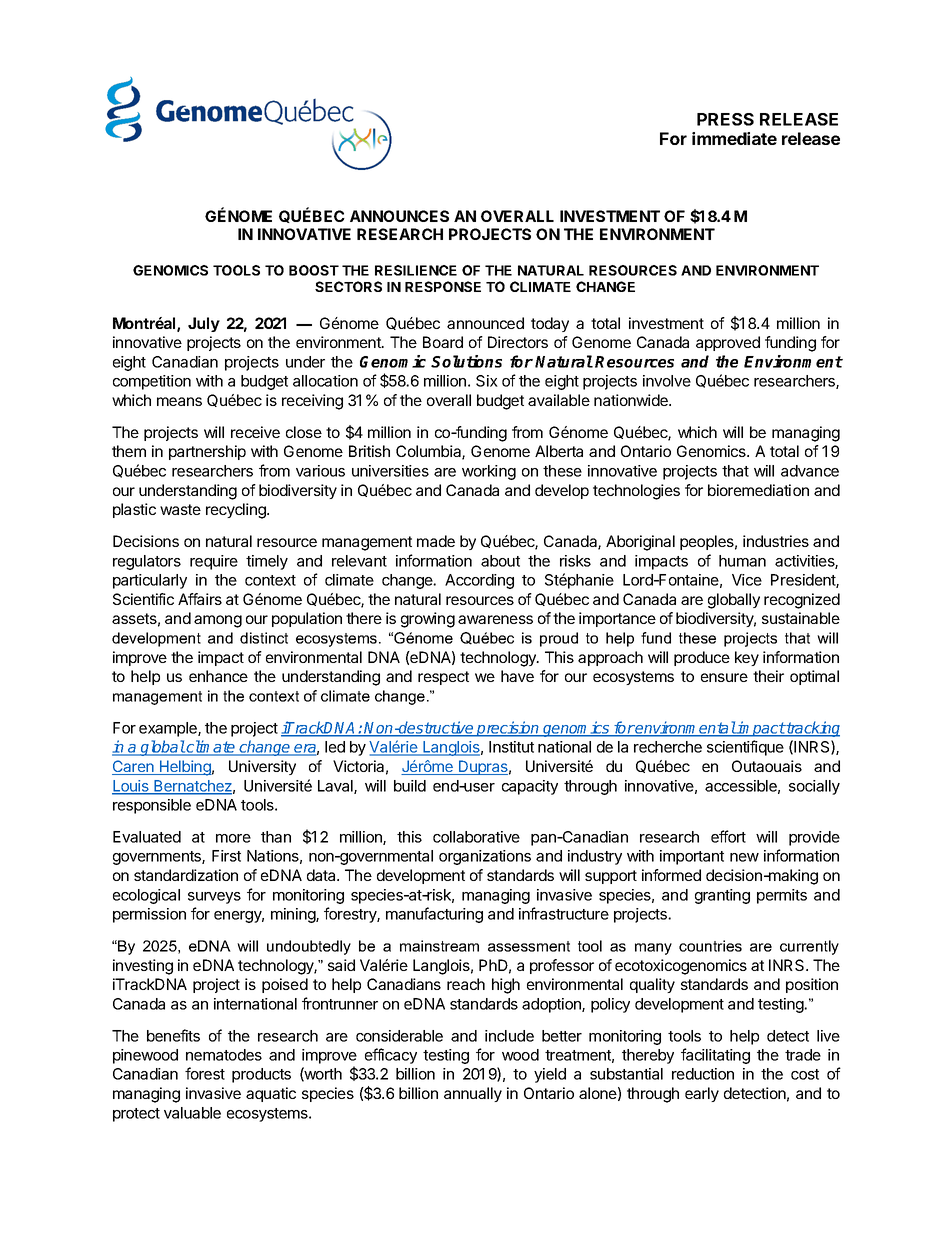 This screenshot has height=1233, width=952. What do you see at coordinates (495, 619) in the screenshot?
I see `awareness` at bounding box center [495, 619].
